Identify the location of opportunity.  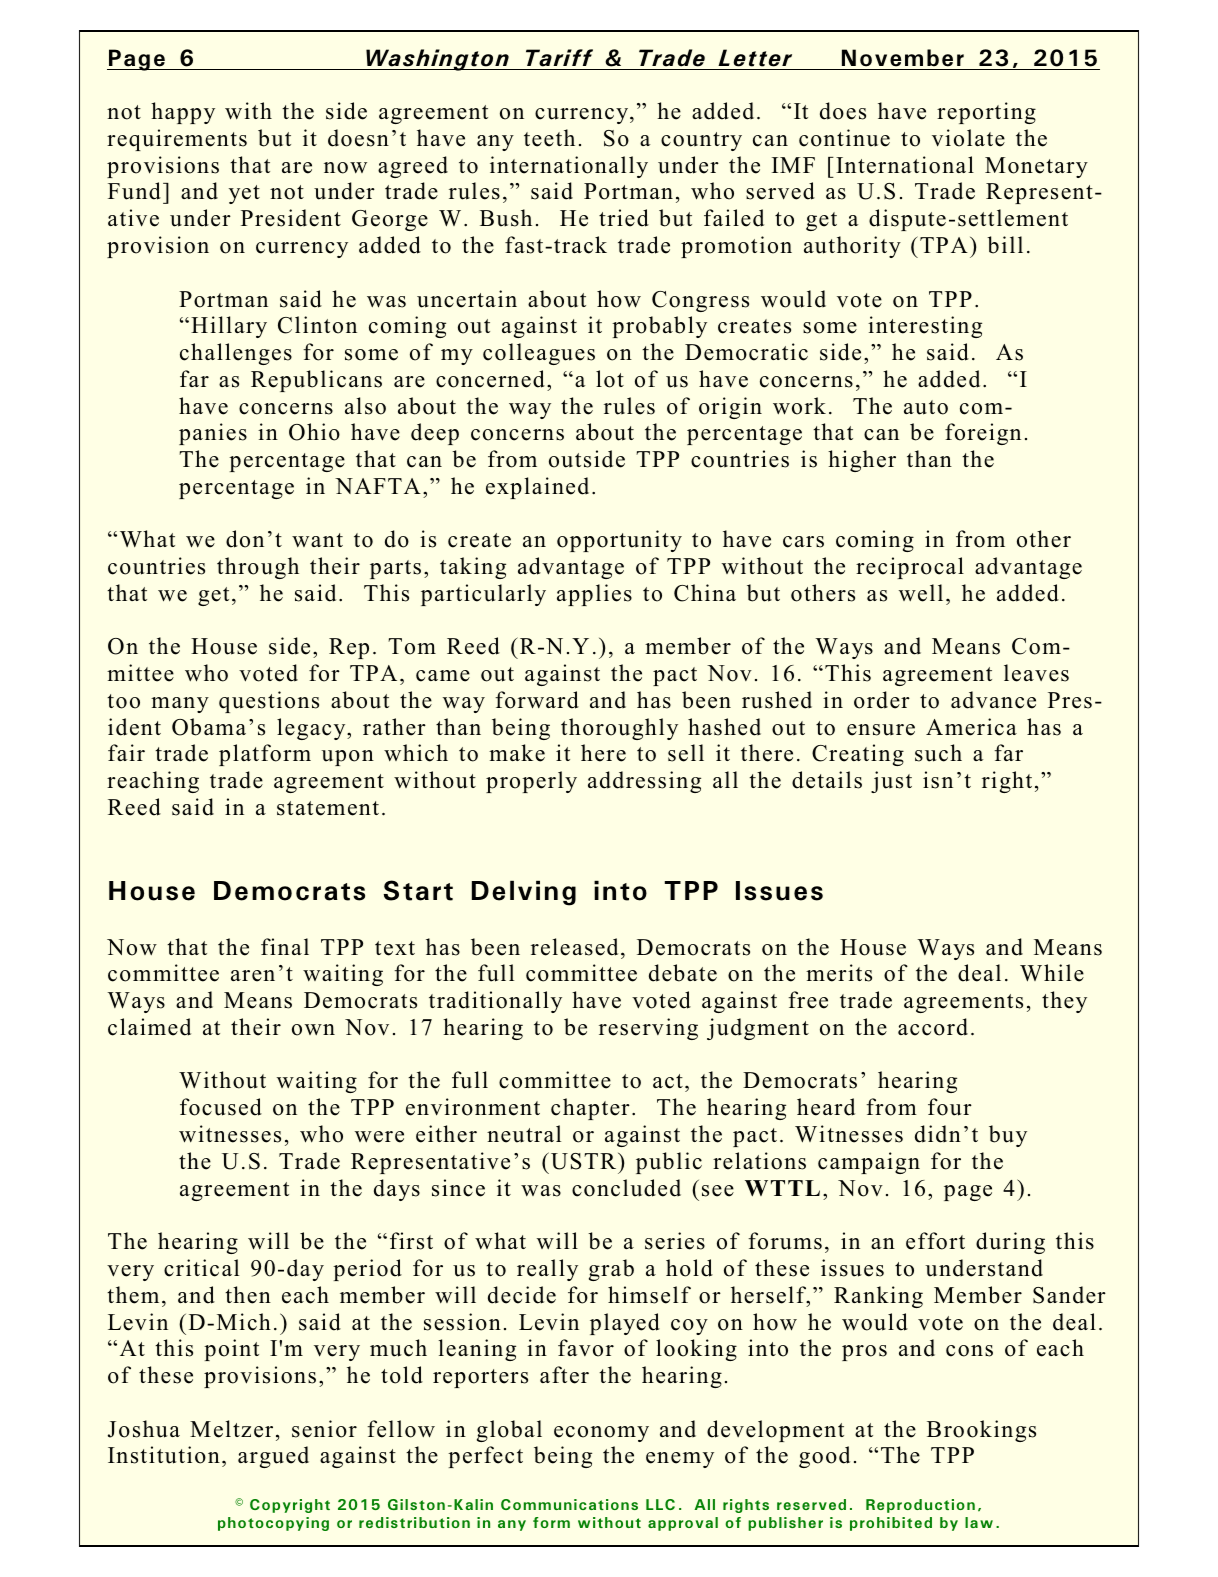
(619, 541).
